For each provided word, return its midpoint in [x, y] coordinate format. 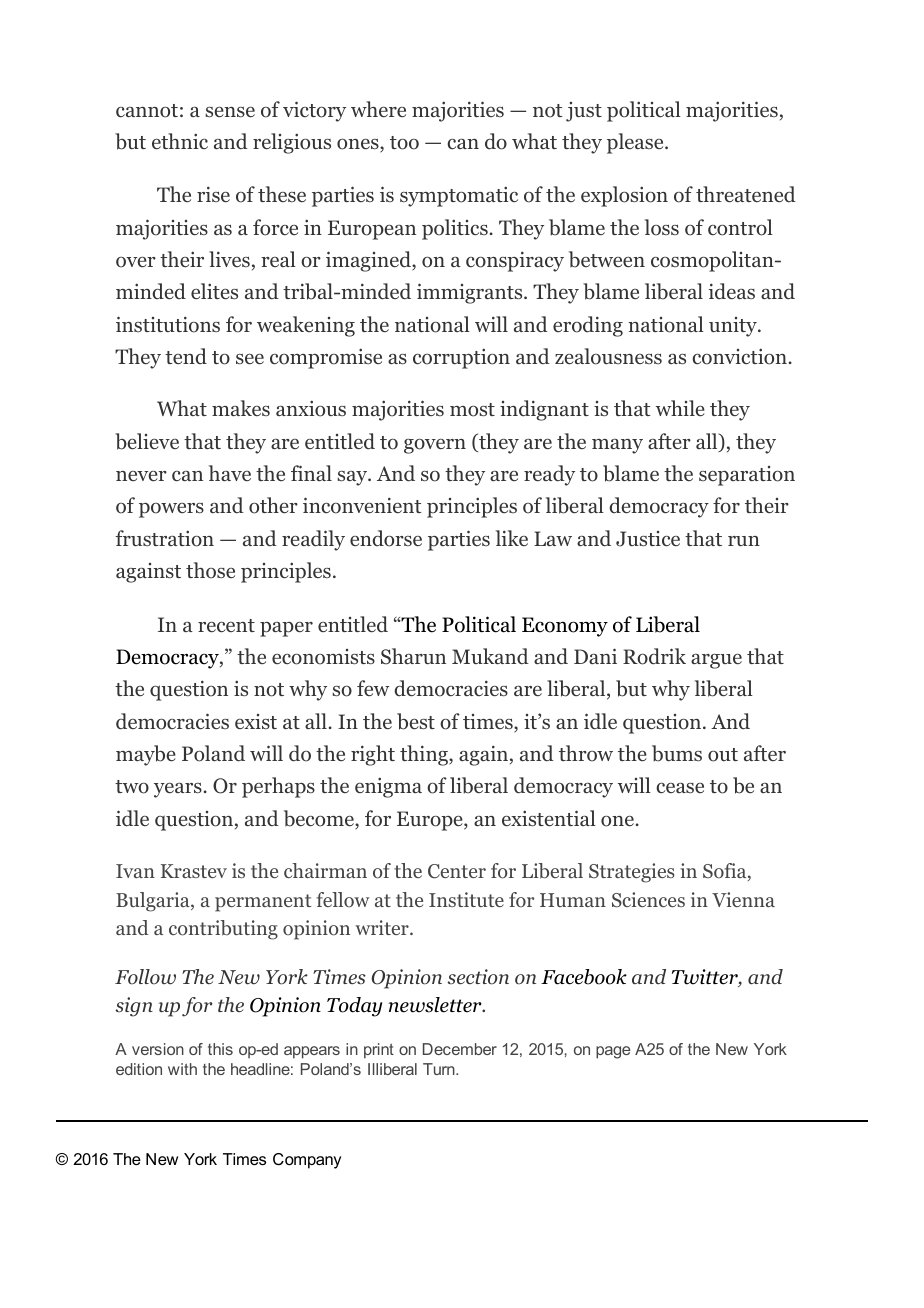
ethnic [180, 141]
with [182, 1069]
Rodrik [654, 656]
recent [226, 625]
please [636, 143]
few [373, 688]
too [404, 143]
